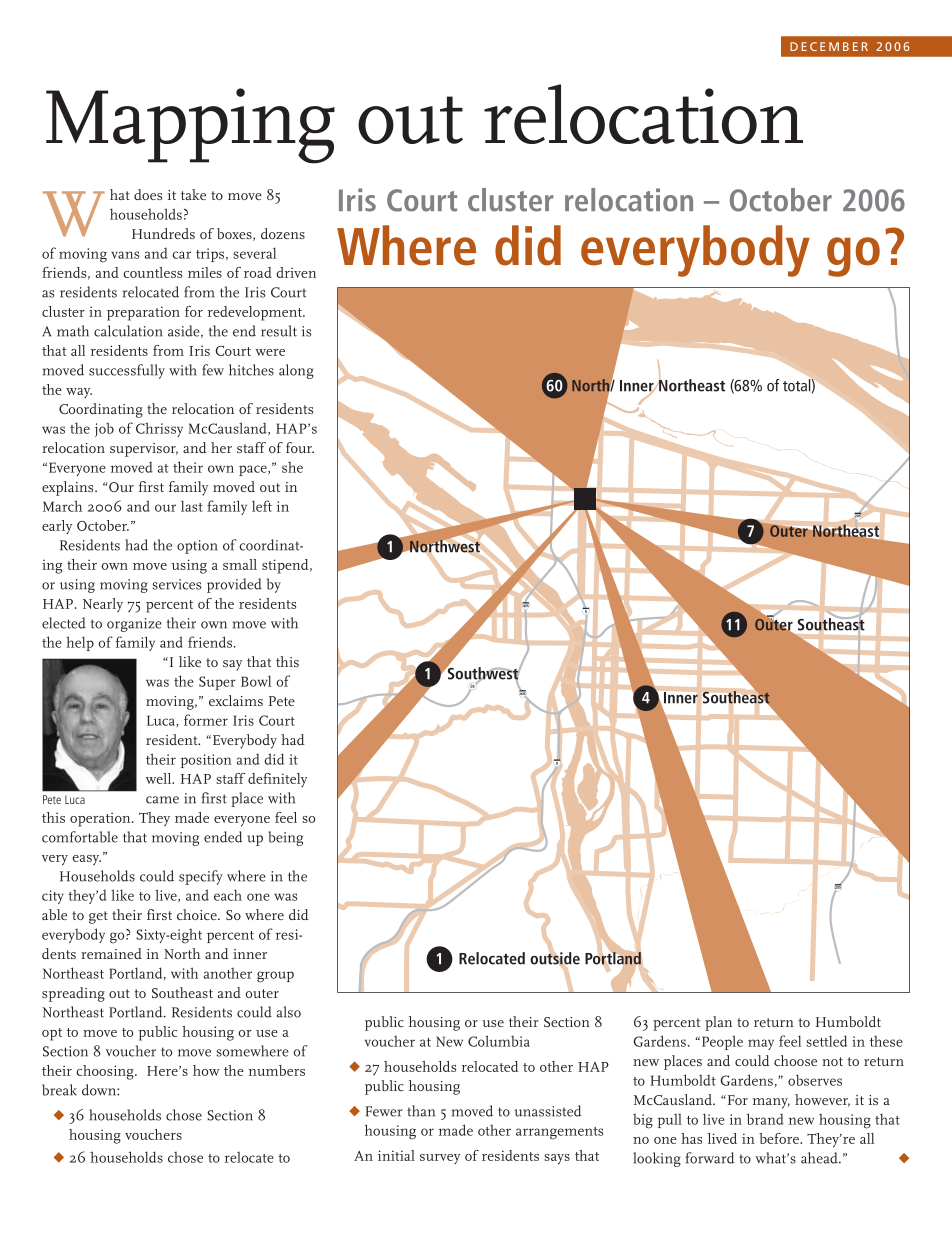 This screenshot has width=952, height=1233. What do you see at coordinates (296, 371) in the screenshot?
I see `along` at bounding box center [296, 371].
